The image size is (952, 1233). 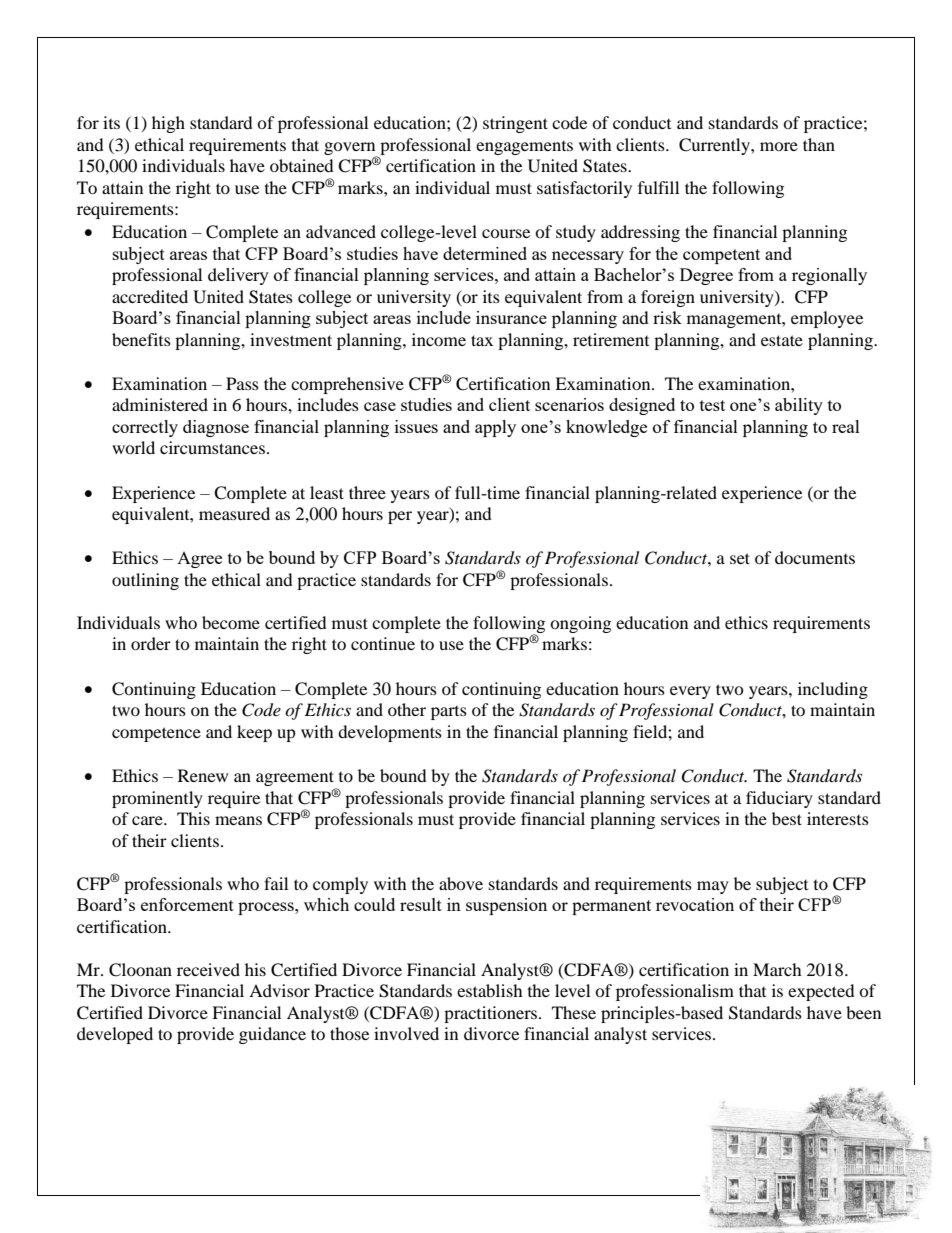 I want to click on engagements, so click(x=524, y=148).
